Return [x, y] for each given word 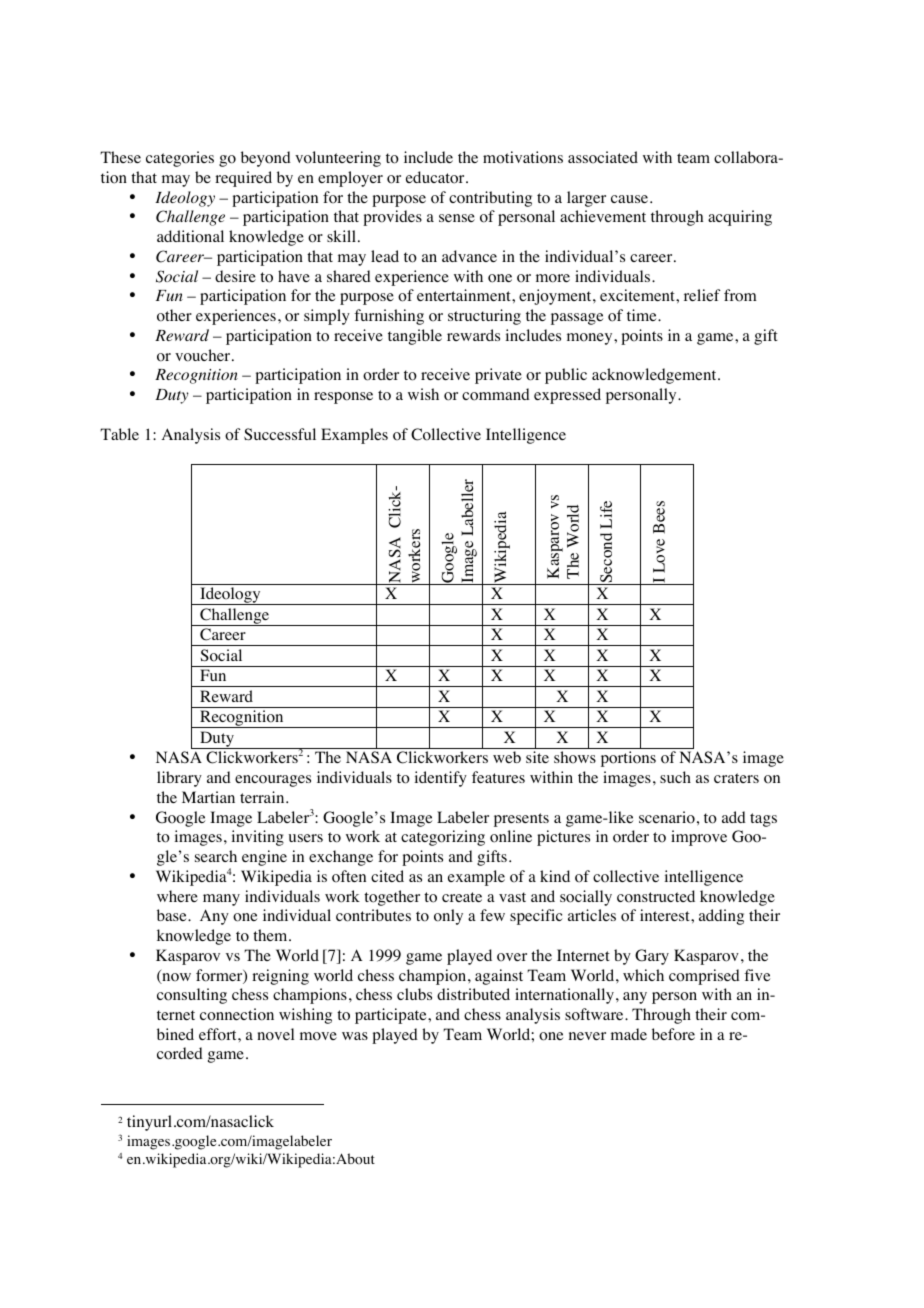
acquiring [740, 218]
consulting [192, 996]
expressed [567, 396]
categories [180, 159]
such [675, 777]
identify [440, 779]
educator [436, 177]
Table [119, 434]
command [496, 394]
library [179, 779]
